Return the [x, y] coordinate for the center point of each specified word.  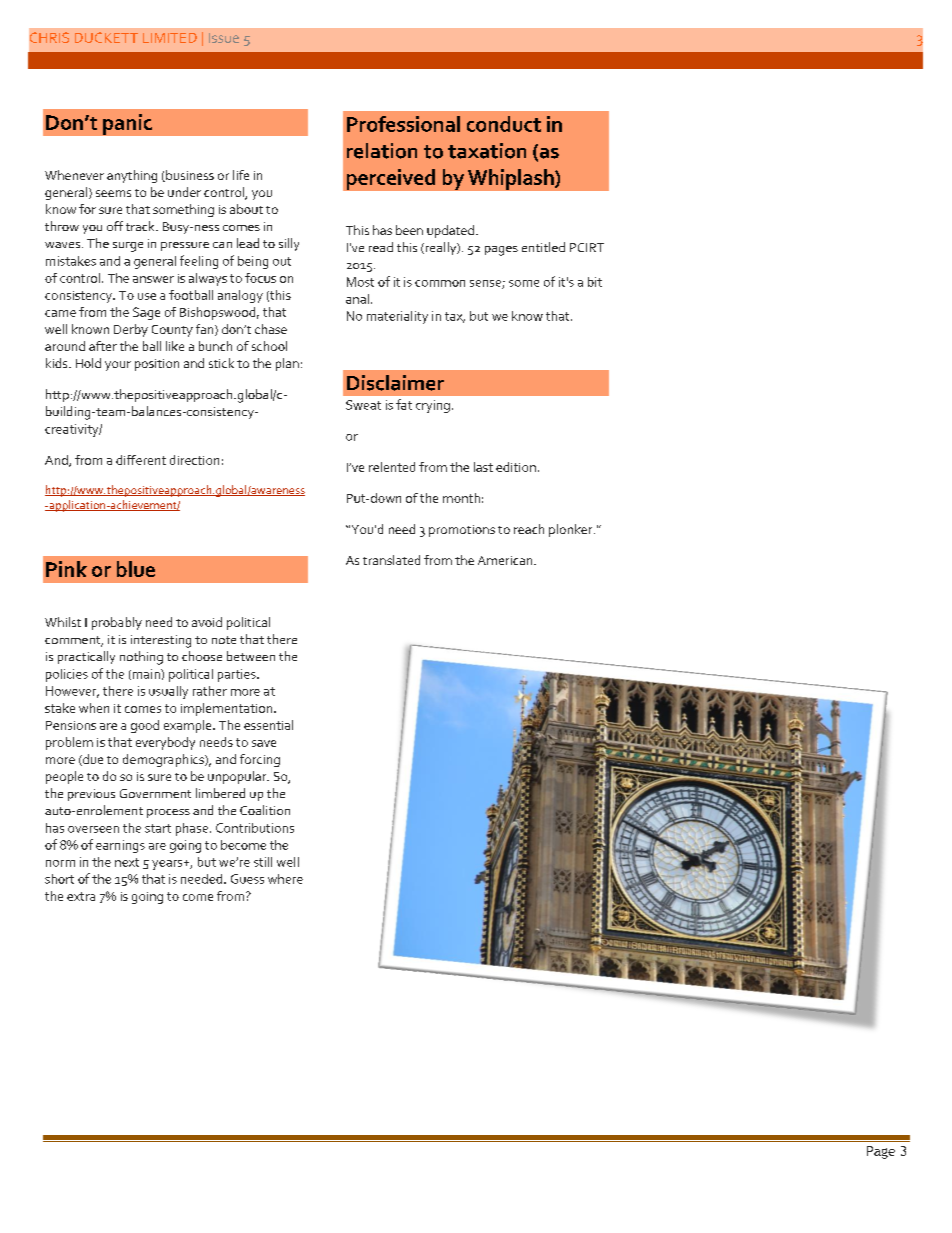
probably [117, 623]
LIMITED [170, 38]
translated [391, 560]
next [127, 862]
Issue [224, 38]
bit [595, 282]
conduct [504, 124]
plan [287, 364]
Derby [131, 330]
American [506, 560]
